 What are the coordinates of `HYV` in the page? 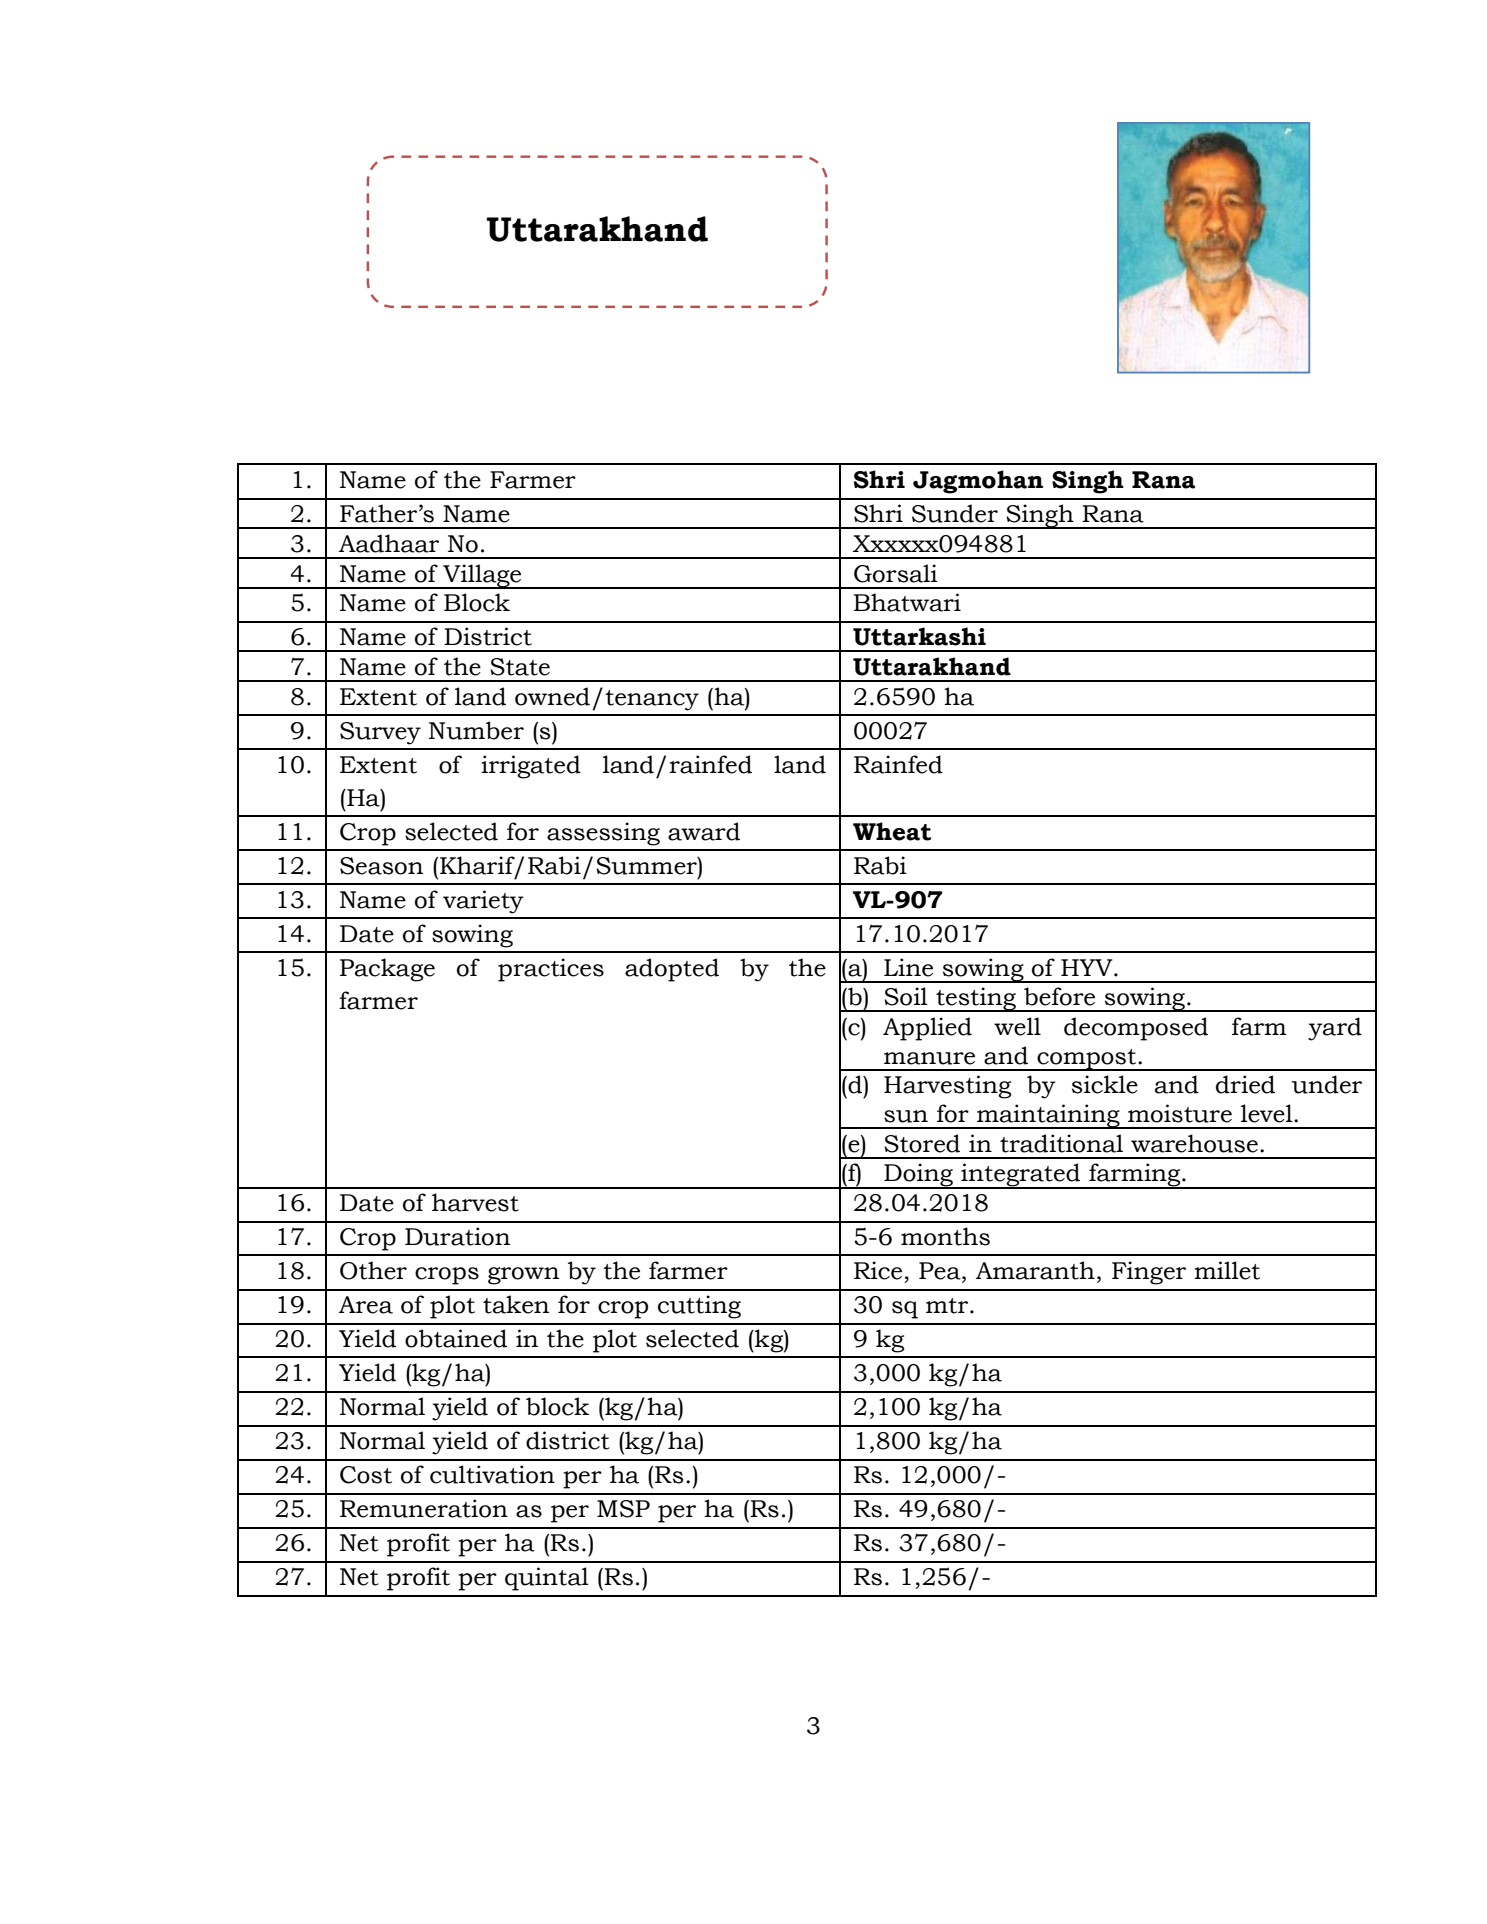 It's located at (1088, 967).
